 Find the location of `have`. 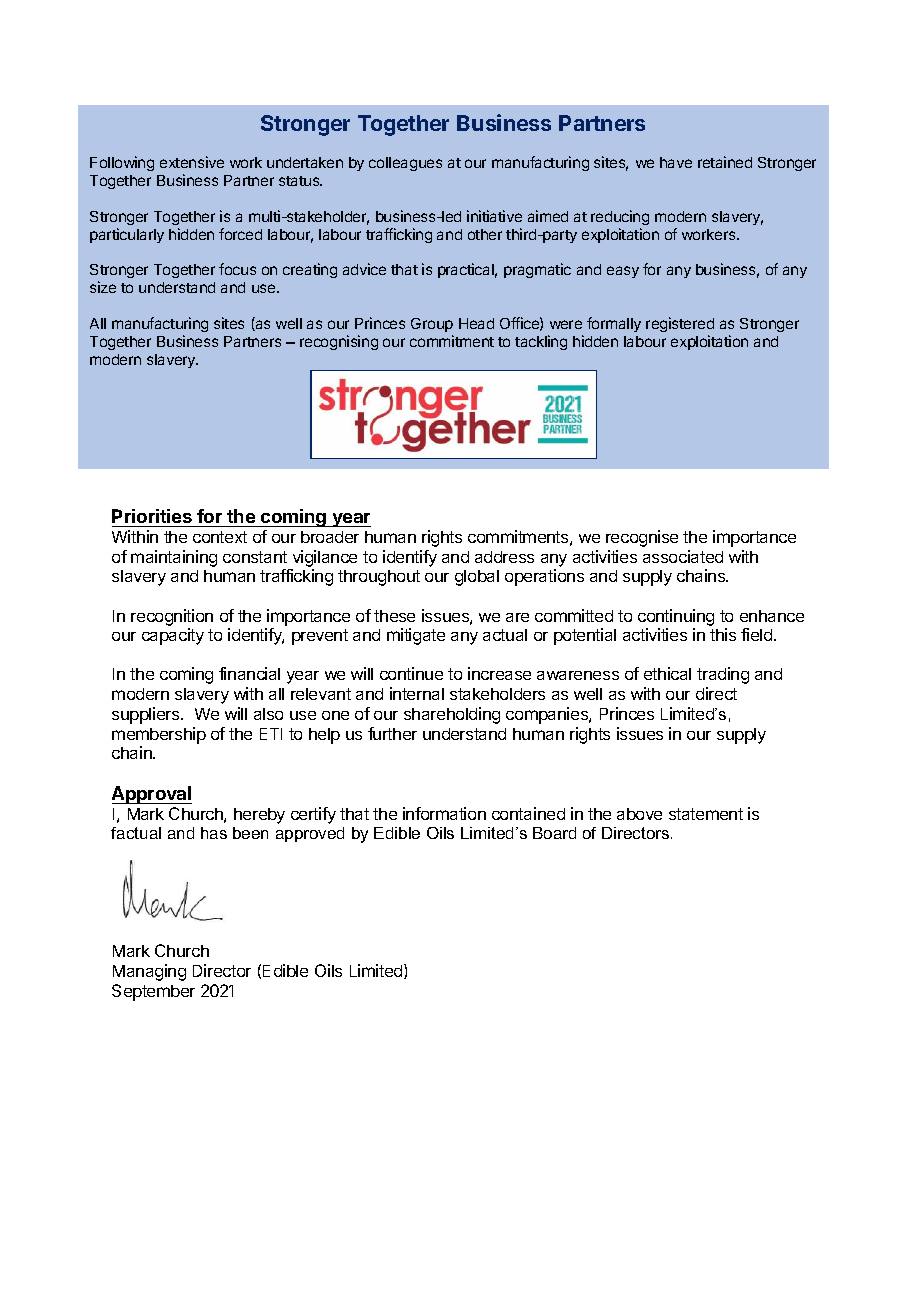

have is located at coordinates (676, 162).
